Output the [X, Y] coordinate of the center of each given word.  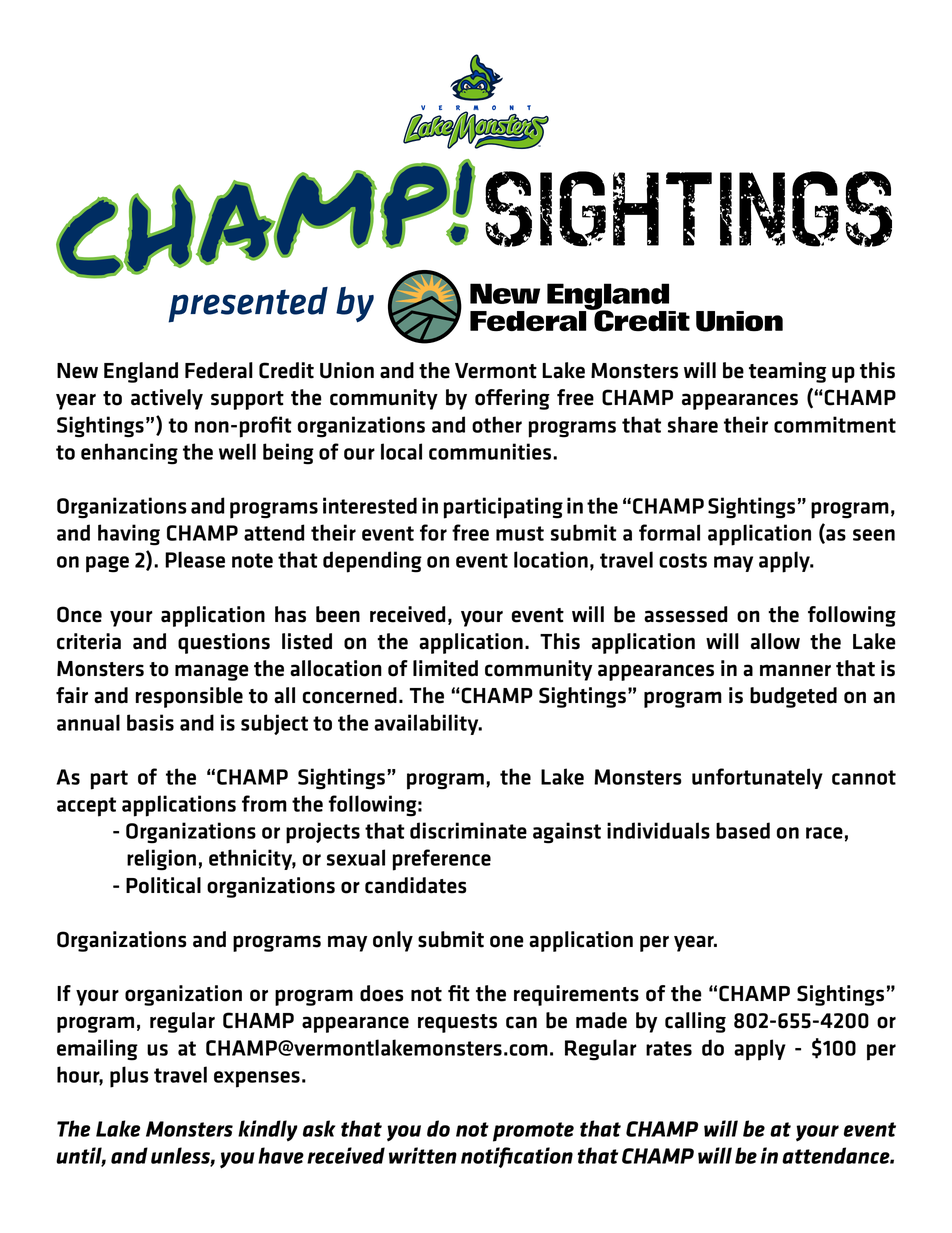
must [520, 533]
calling [695, 1022]
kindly [268, 1130]
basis [150, 722]
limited [445, 668]
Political [163, 885]
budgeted [793, 697]
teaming [787, 372]
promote [533, 1132]
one [507, 941]
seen [874, 535]
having [129, 535]
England [141, 372]
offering [512, 399]
